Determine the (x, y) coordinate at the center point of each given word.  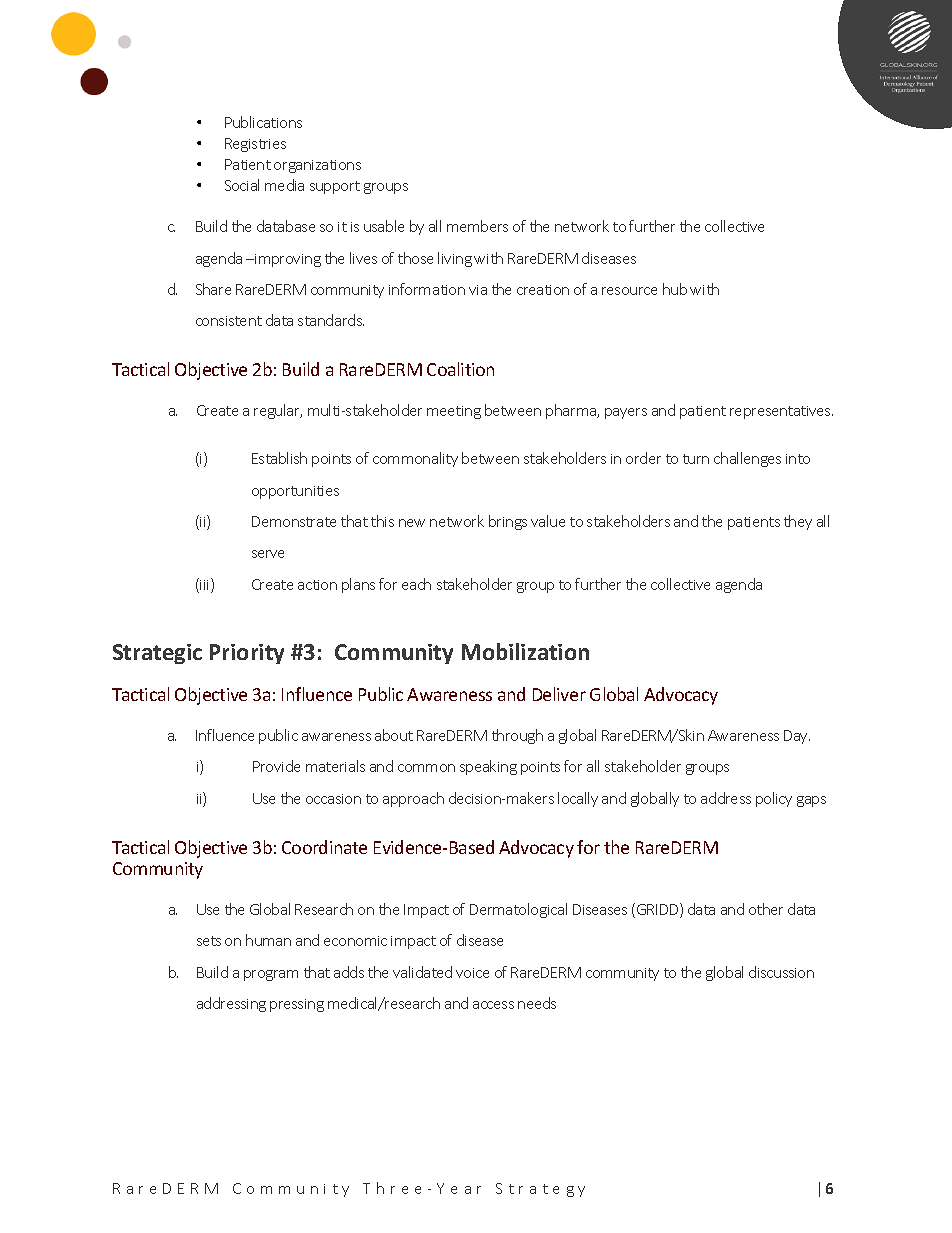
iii (205, 585)
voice (472, 973)
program (271, 975)
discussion (781, 972)
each (416, 584)
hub (675, 289)
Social (242, 185)
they (798, 522)
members (477, 226)
